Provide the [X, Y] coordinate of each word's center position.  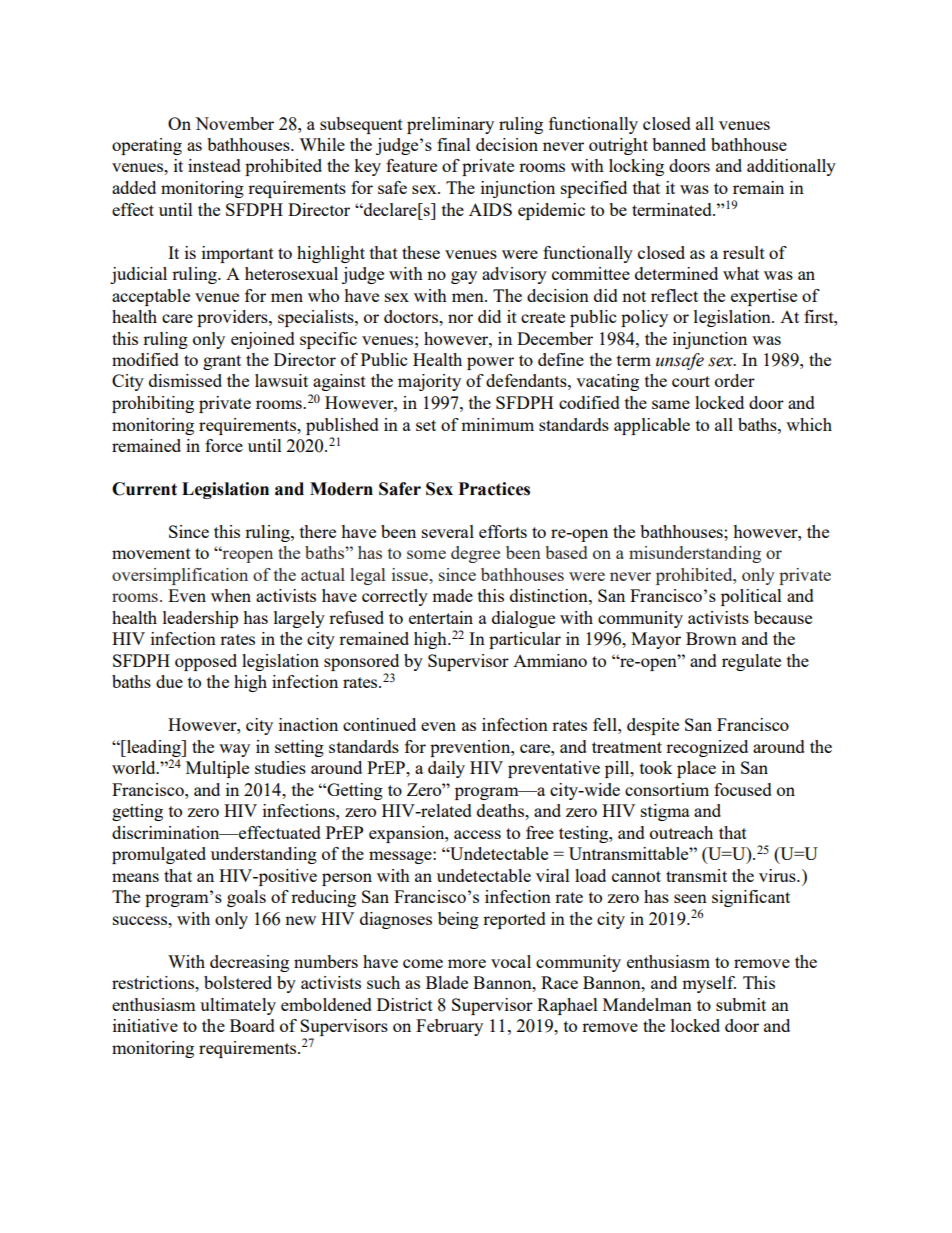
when [231, 595]
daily [446, 769]
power [490, 363]
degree [475, 554]
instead [214, 165]
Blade [447, 982]
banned [679, 144]
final [454, 144]
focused [743, 789]
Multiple [217, 769]
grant [222, 362]
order [735, 380]
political [751, 597]
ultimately [238, 1006]
